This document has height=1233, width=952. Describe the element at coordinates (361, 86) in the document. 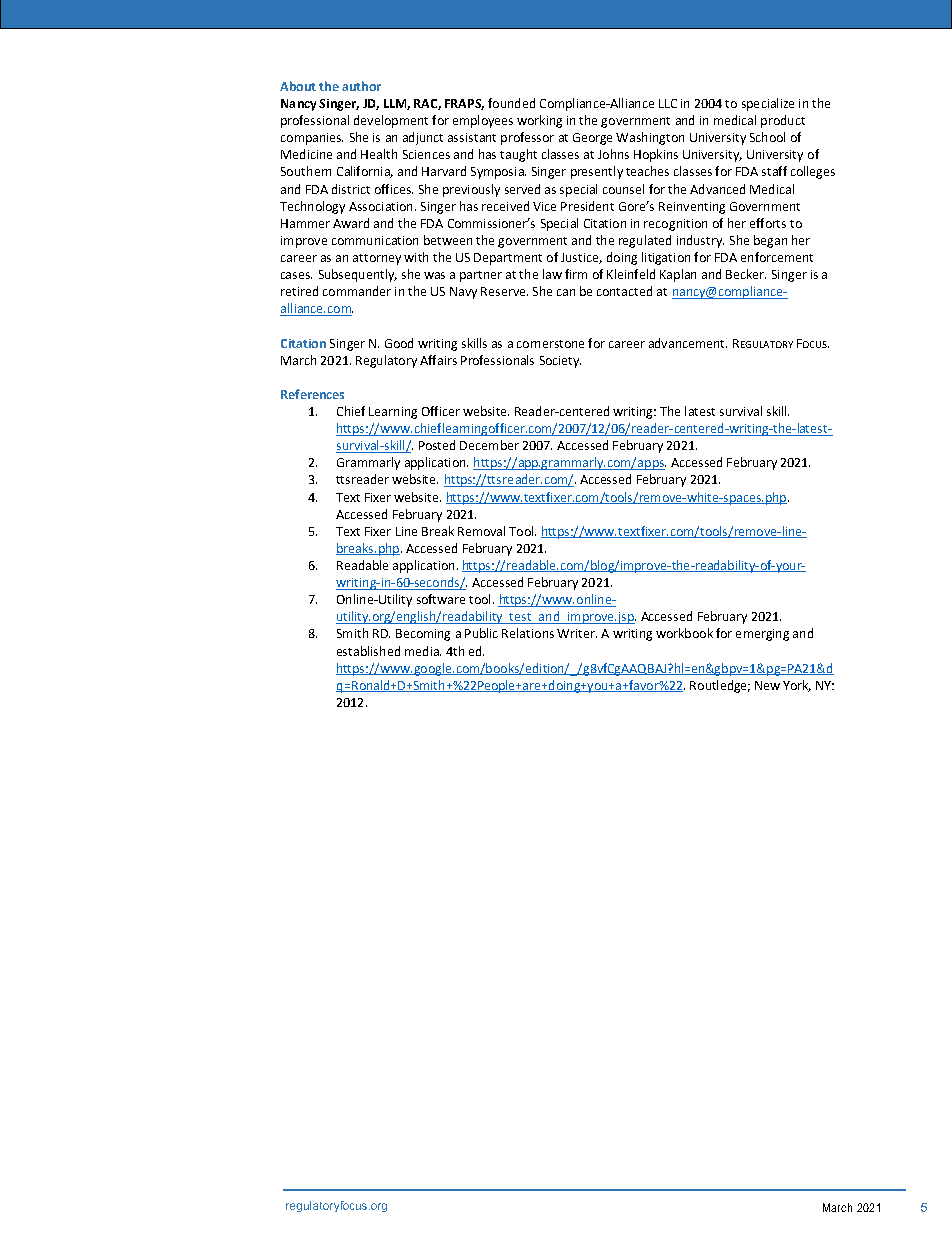

I see `author` at that location.
